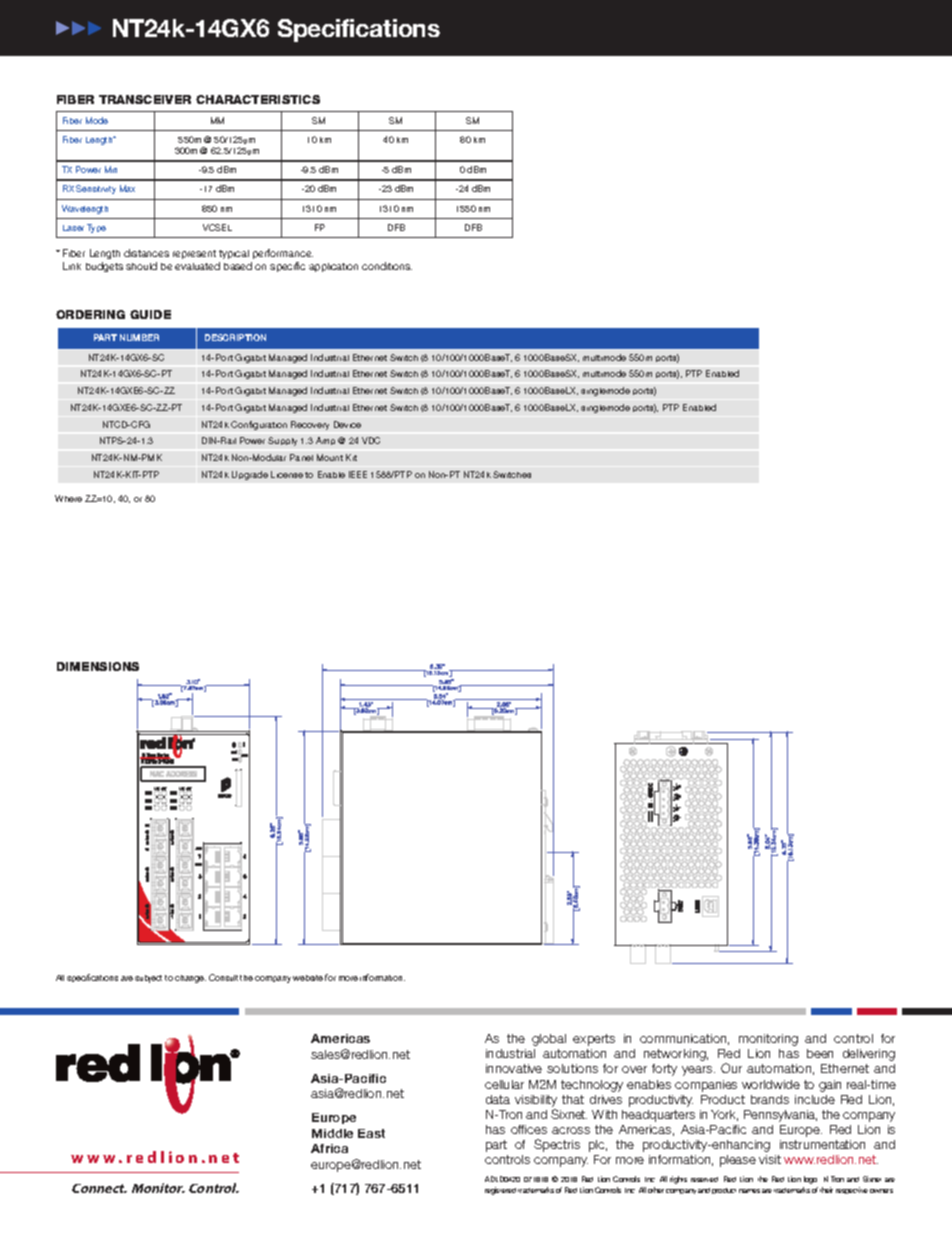  I want to click on DIMENSIONS, so click(98, 666).
